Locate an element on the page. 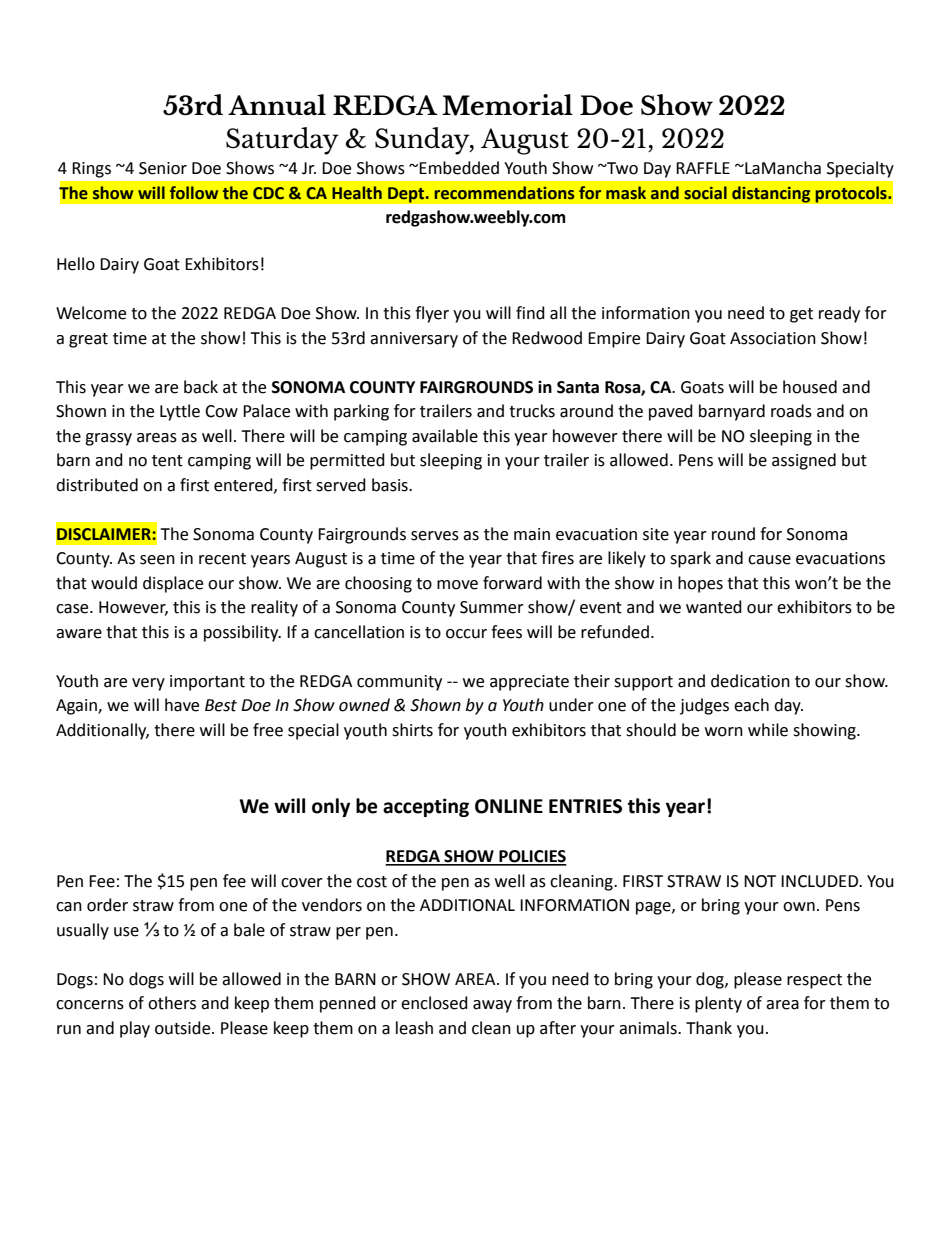 The height and width of the image is (1233, 952). seen is located at coordinates (157, 560).
